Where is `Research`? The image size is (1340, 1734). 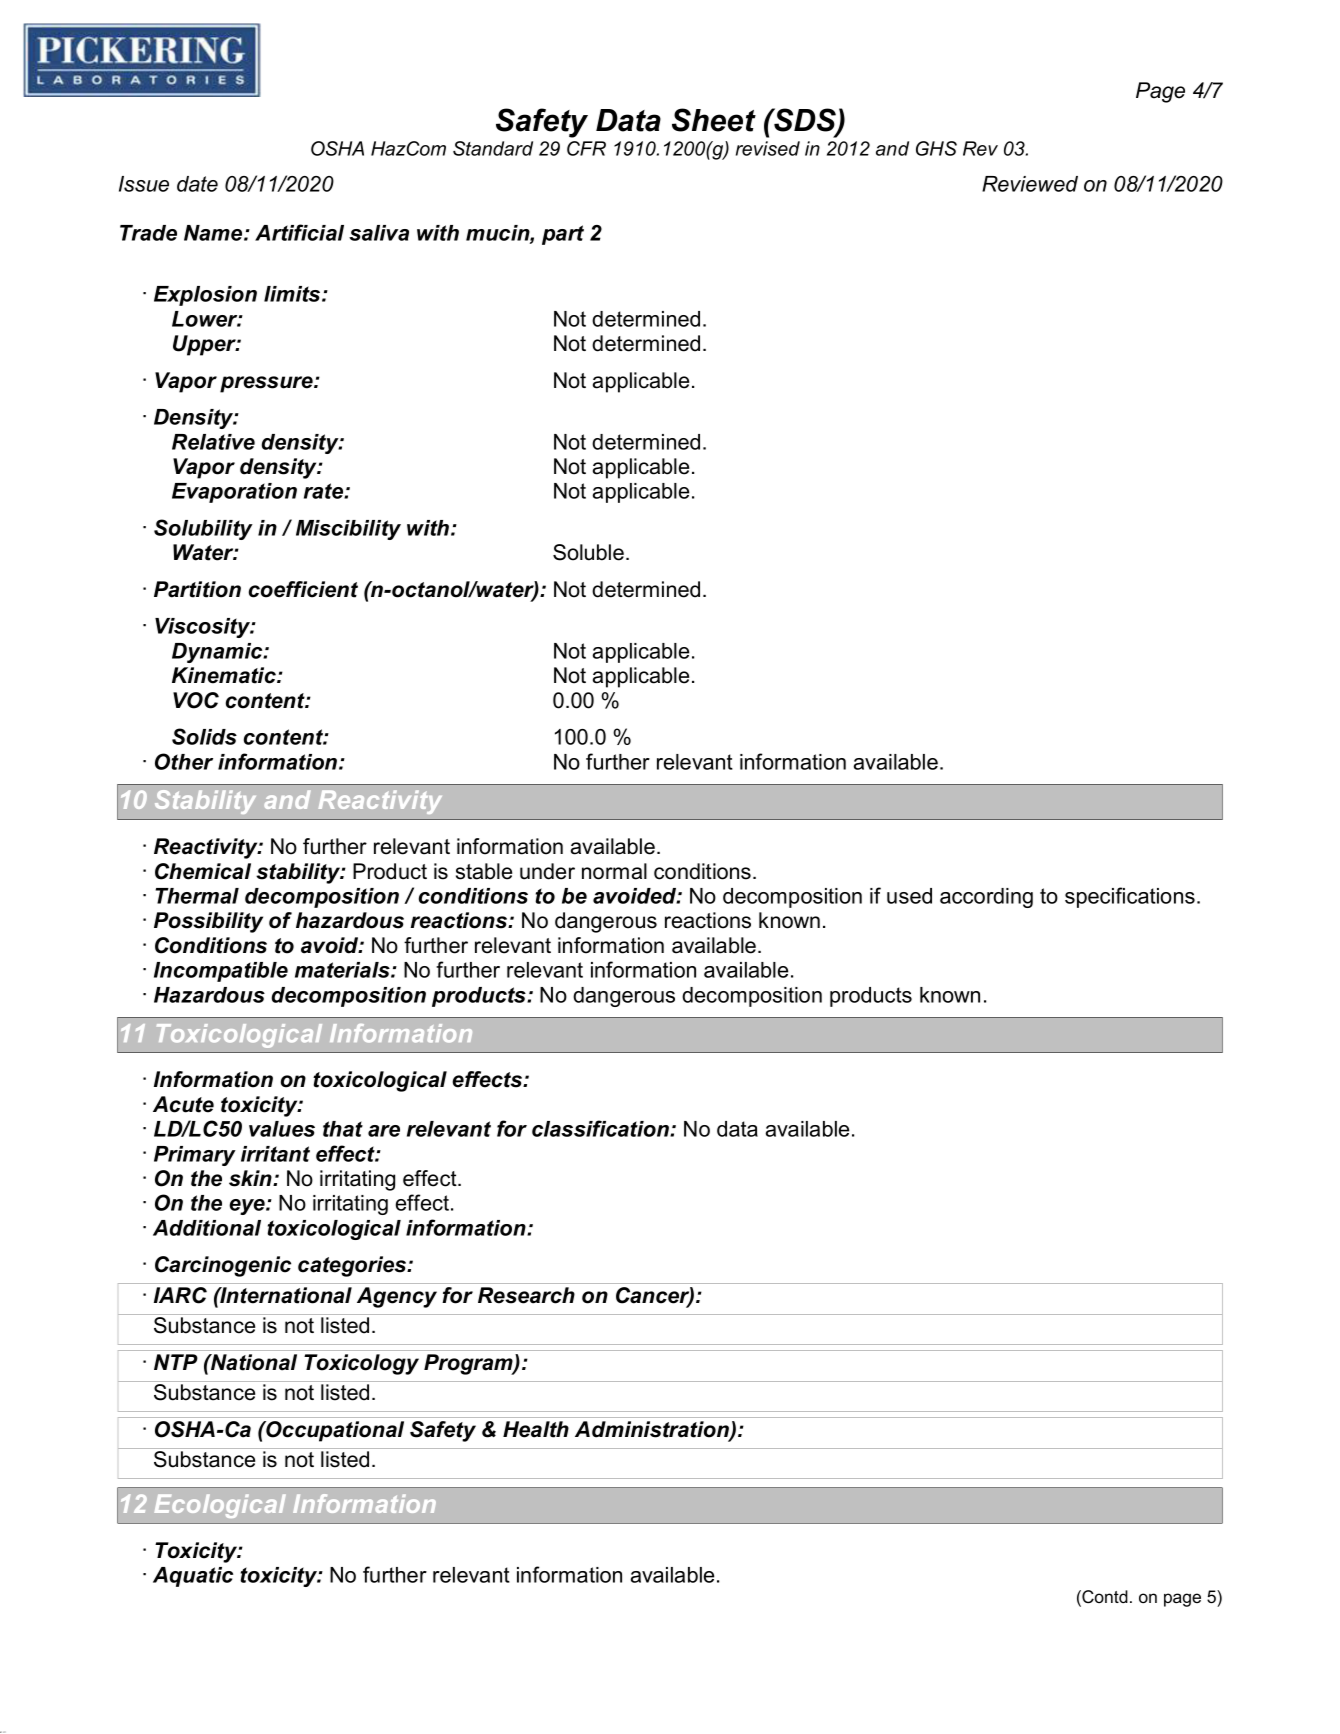 Research is located at coordinates (526, 1295).
